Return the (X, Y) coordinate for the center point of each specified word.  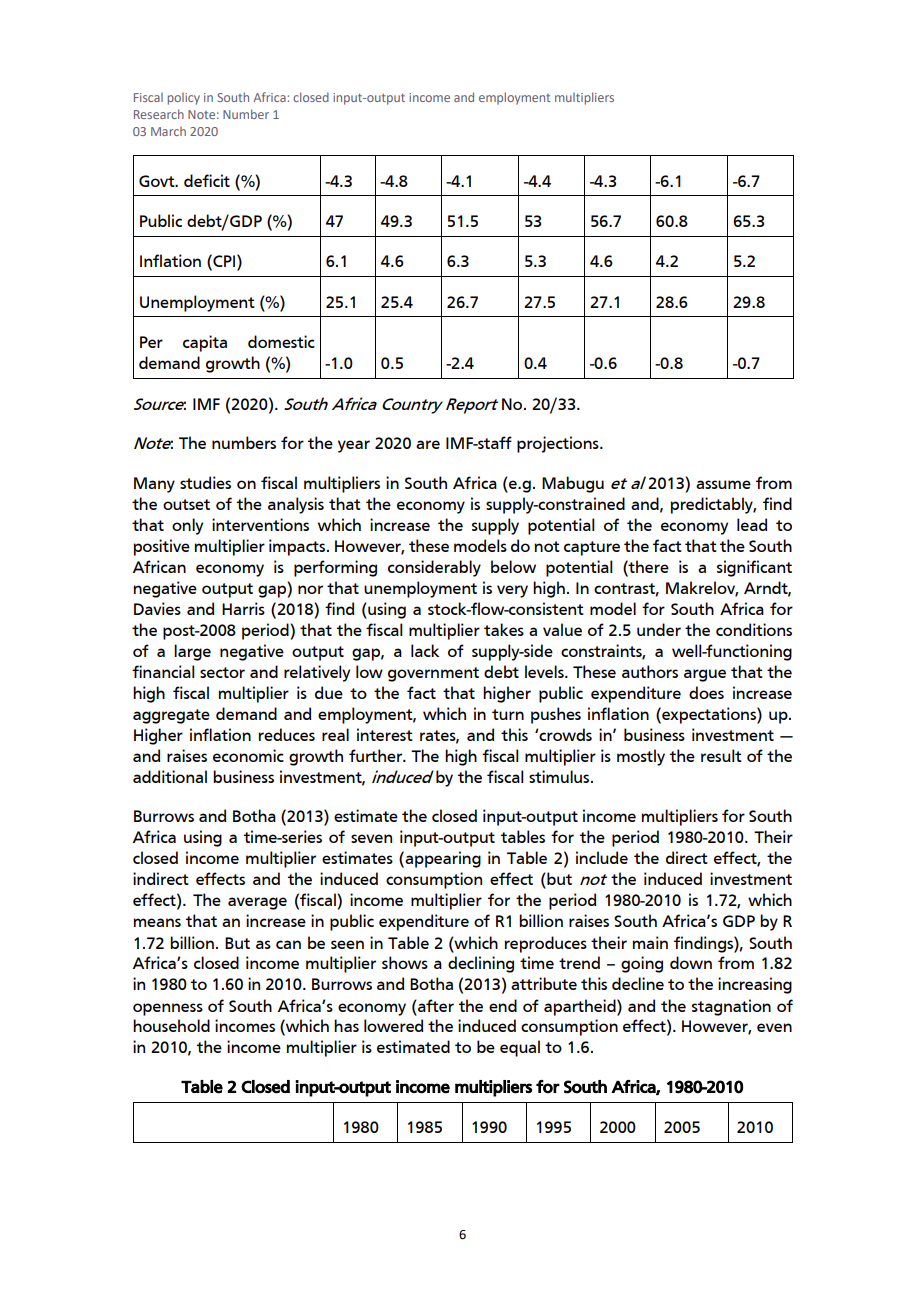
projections (559, 444)
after (435, 1005)
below (513, 566)
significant (754, 568)
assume (723, 484)
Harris (243, 608)
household (171, 1025)
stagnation (731, 1007)
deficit (207, 180)
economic (248, 755)
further (377, 755)
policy (184, 99)
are (428, 444)
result (721, 755)
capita (205, 343)
